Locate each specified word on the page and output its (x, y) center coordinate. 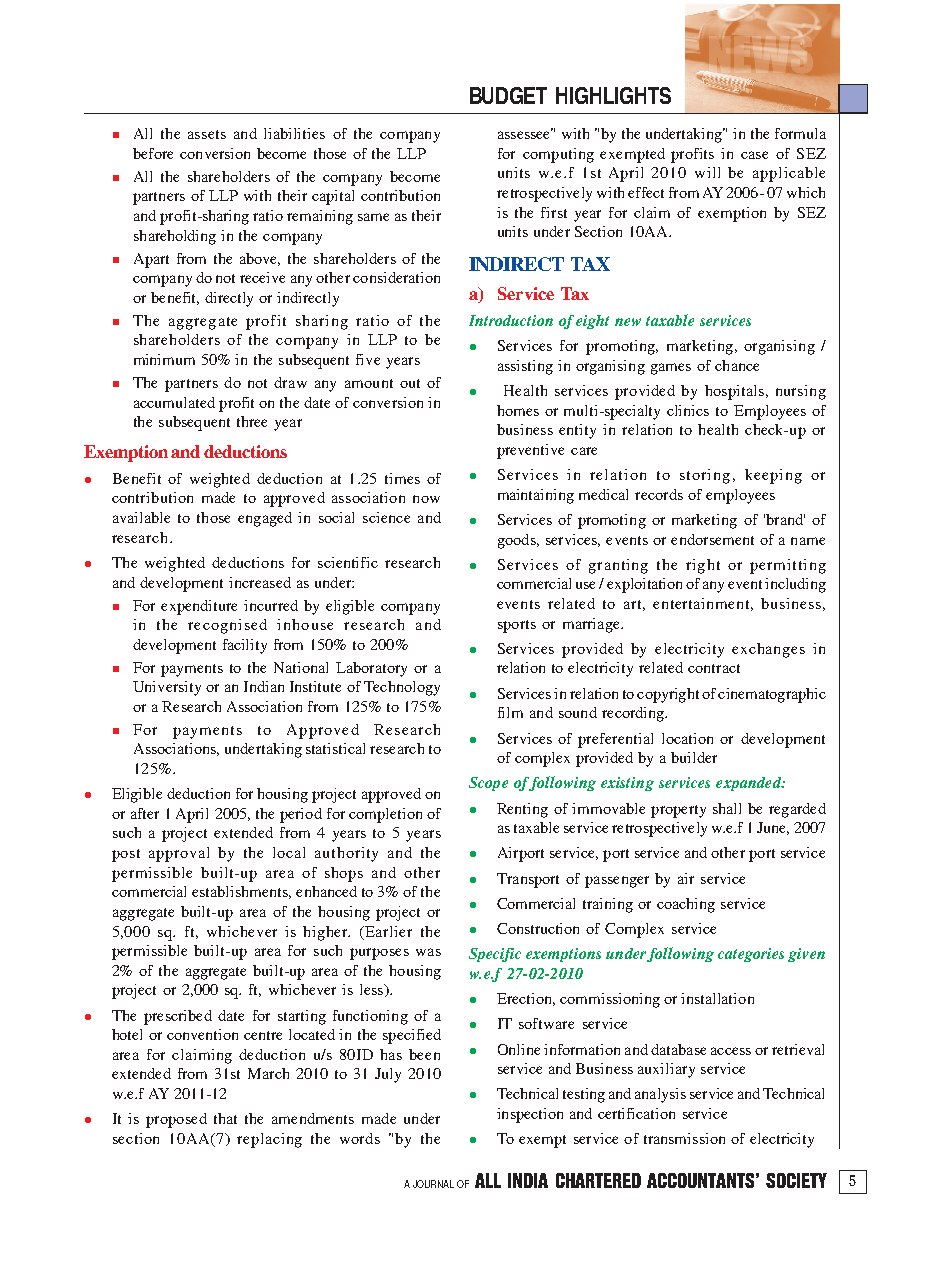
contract (714, 668)
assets (207, 134)
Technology (402, 688)
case (754, 155)
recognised (227, 626)
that (225, 1118)
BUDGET (508, 95)
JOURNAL (433, 1184)
